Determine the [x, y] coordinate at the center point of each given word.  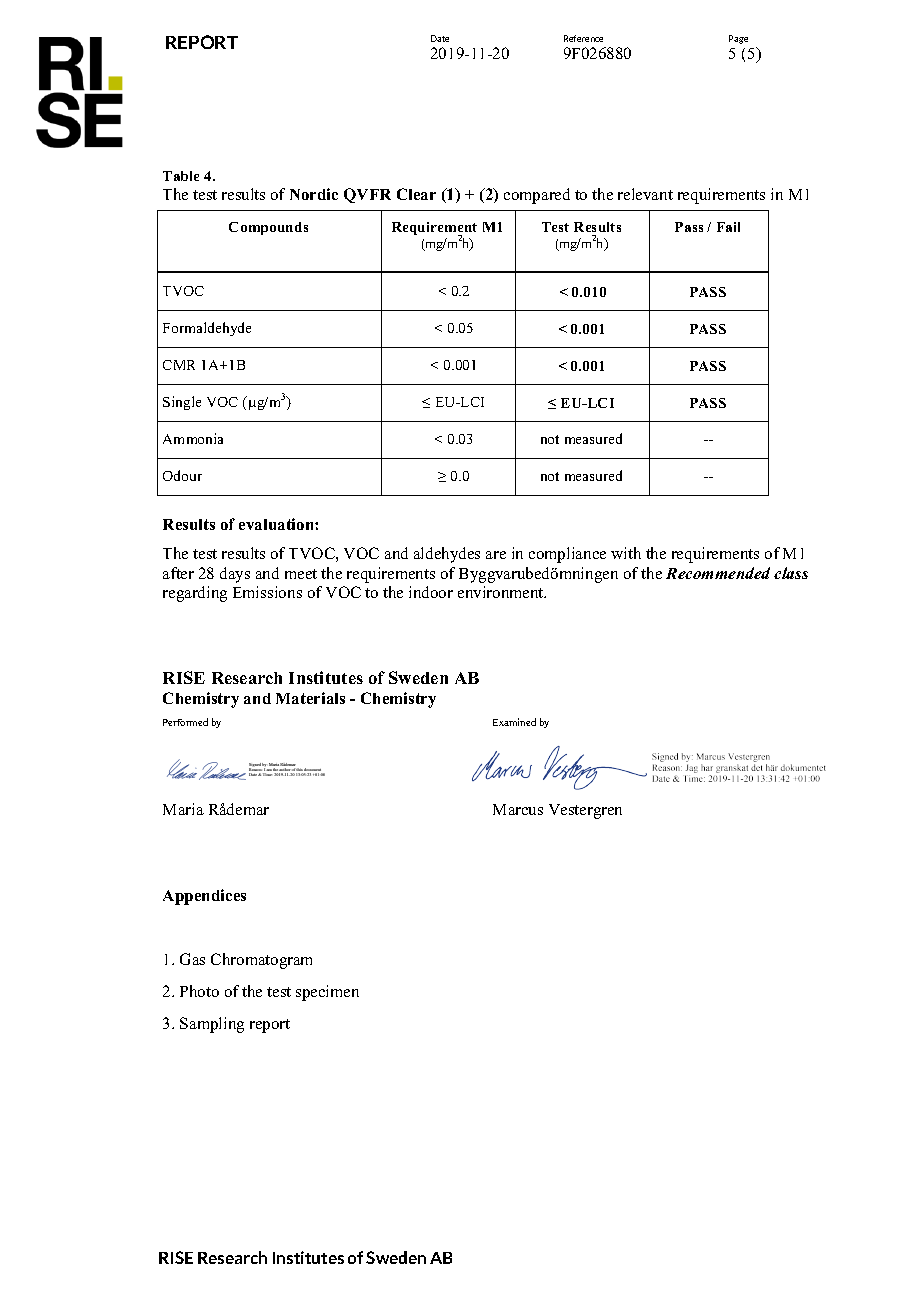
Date [440, 38]
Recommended [718, 573]
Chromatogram [261, 961]
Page [738, 39]
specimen [327, 993]
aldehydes [447, 555]
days [235, 575]
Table [181, 176]
